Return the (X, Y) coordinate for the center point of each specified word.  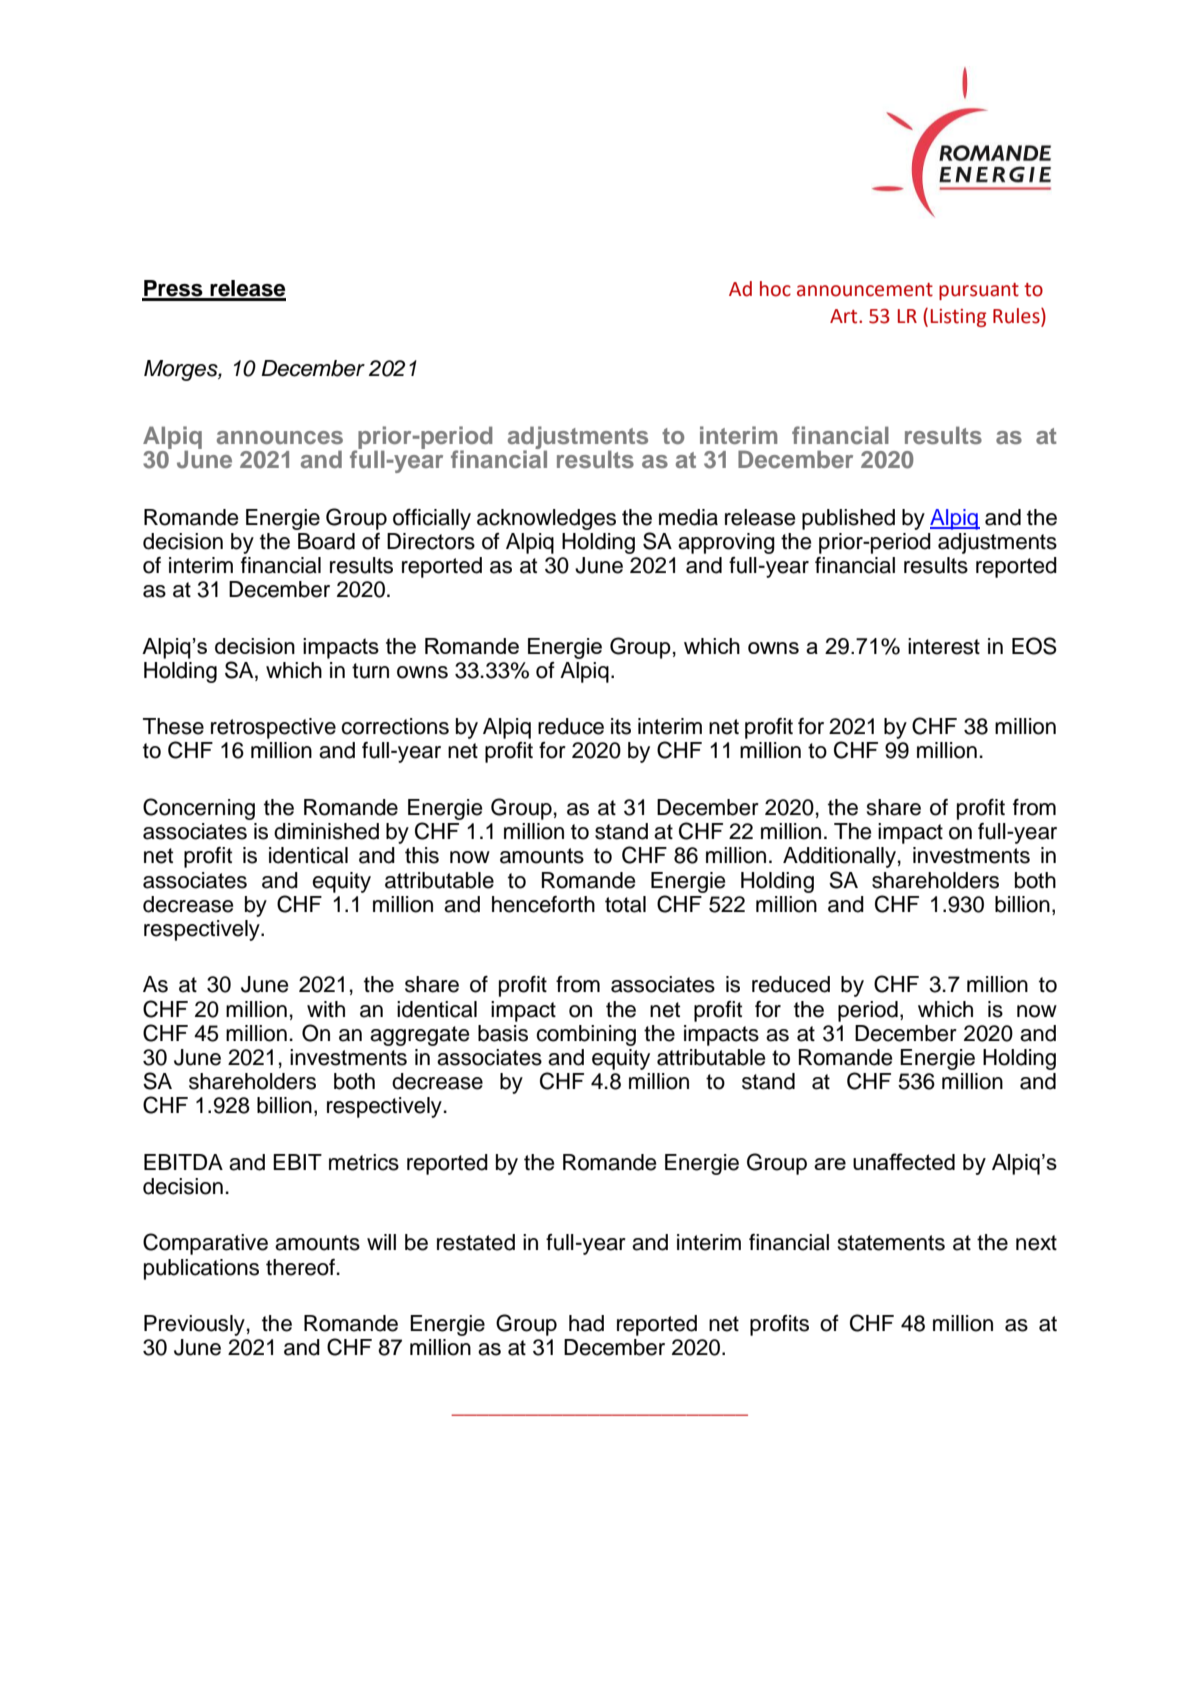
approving (726, 543)
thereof (300, 1267)
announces (280, 437)
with (326, 1009)
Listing (958, 318)
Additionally (839, 857)
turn (370, 671)
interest (944, 646)
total (625, 904)
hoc (775, 289)
